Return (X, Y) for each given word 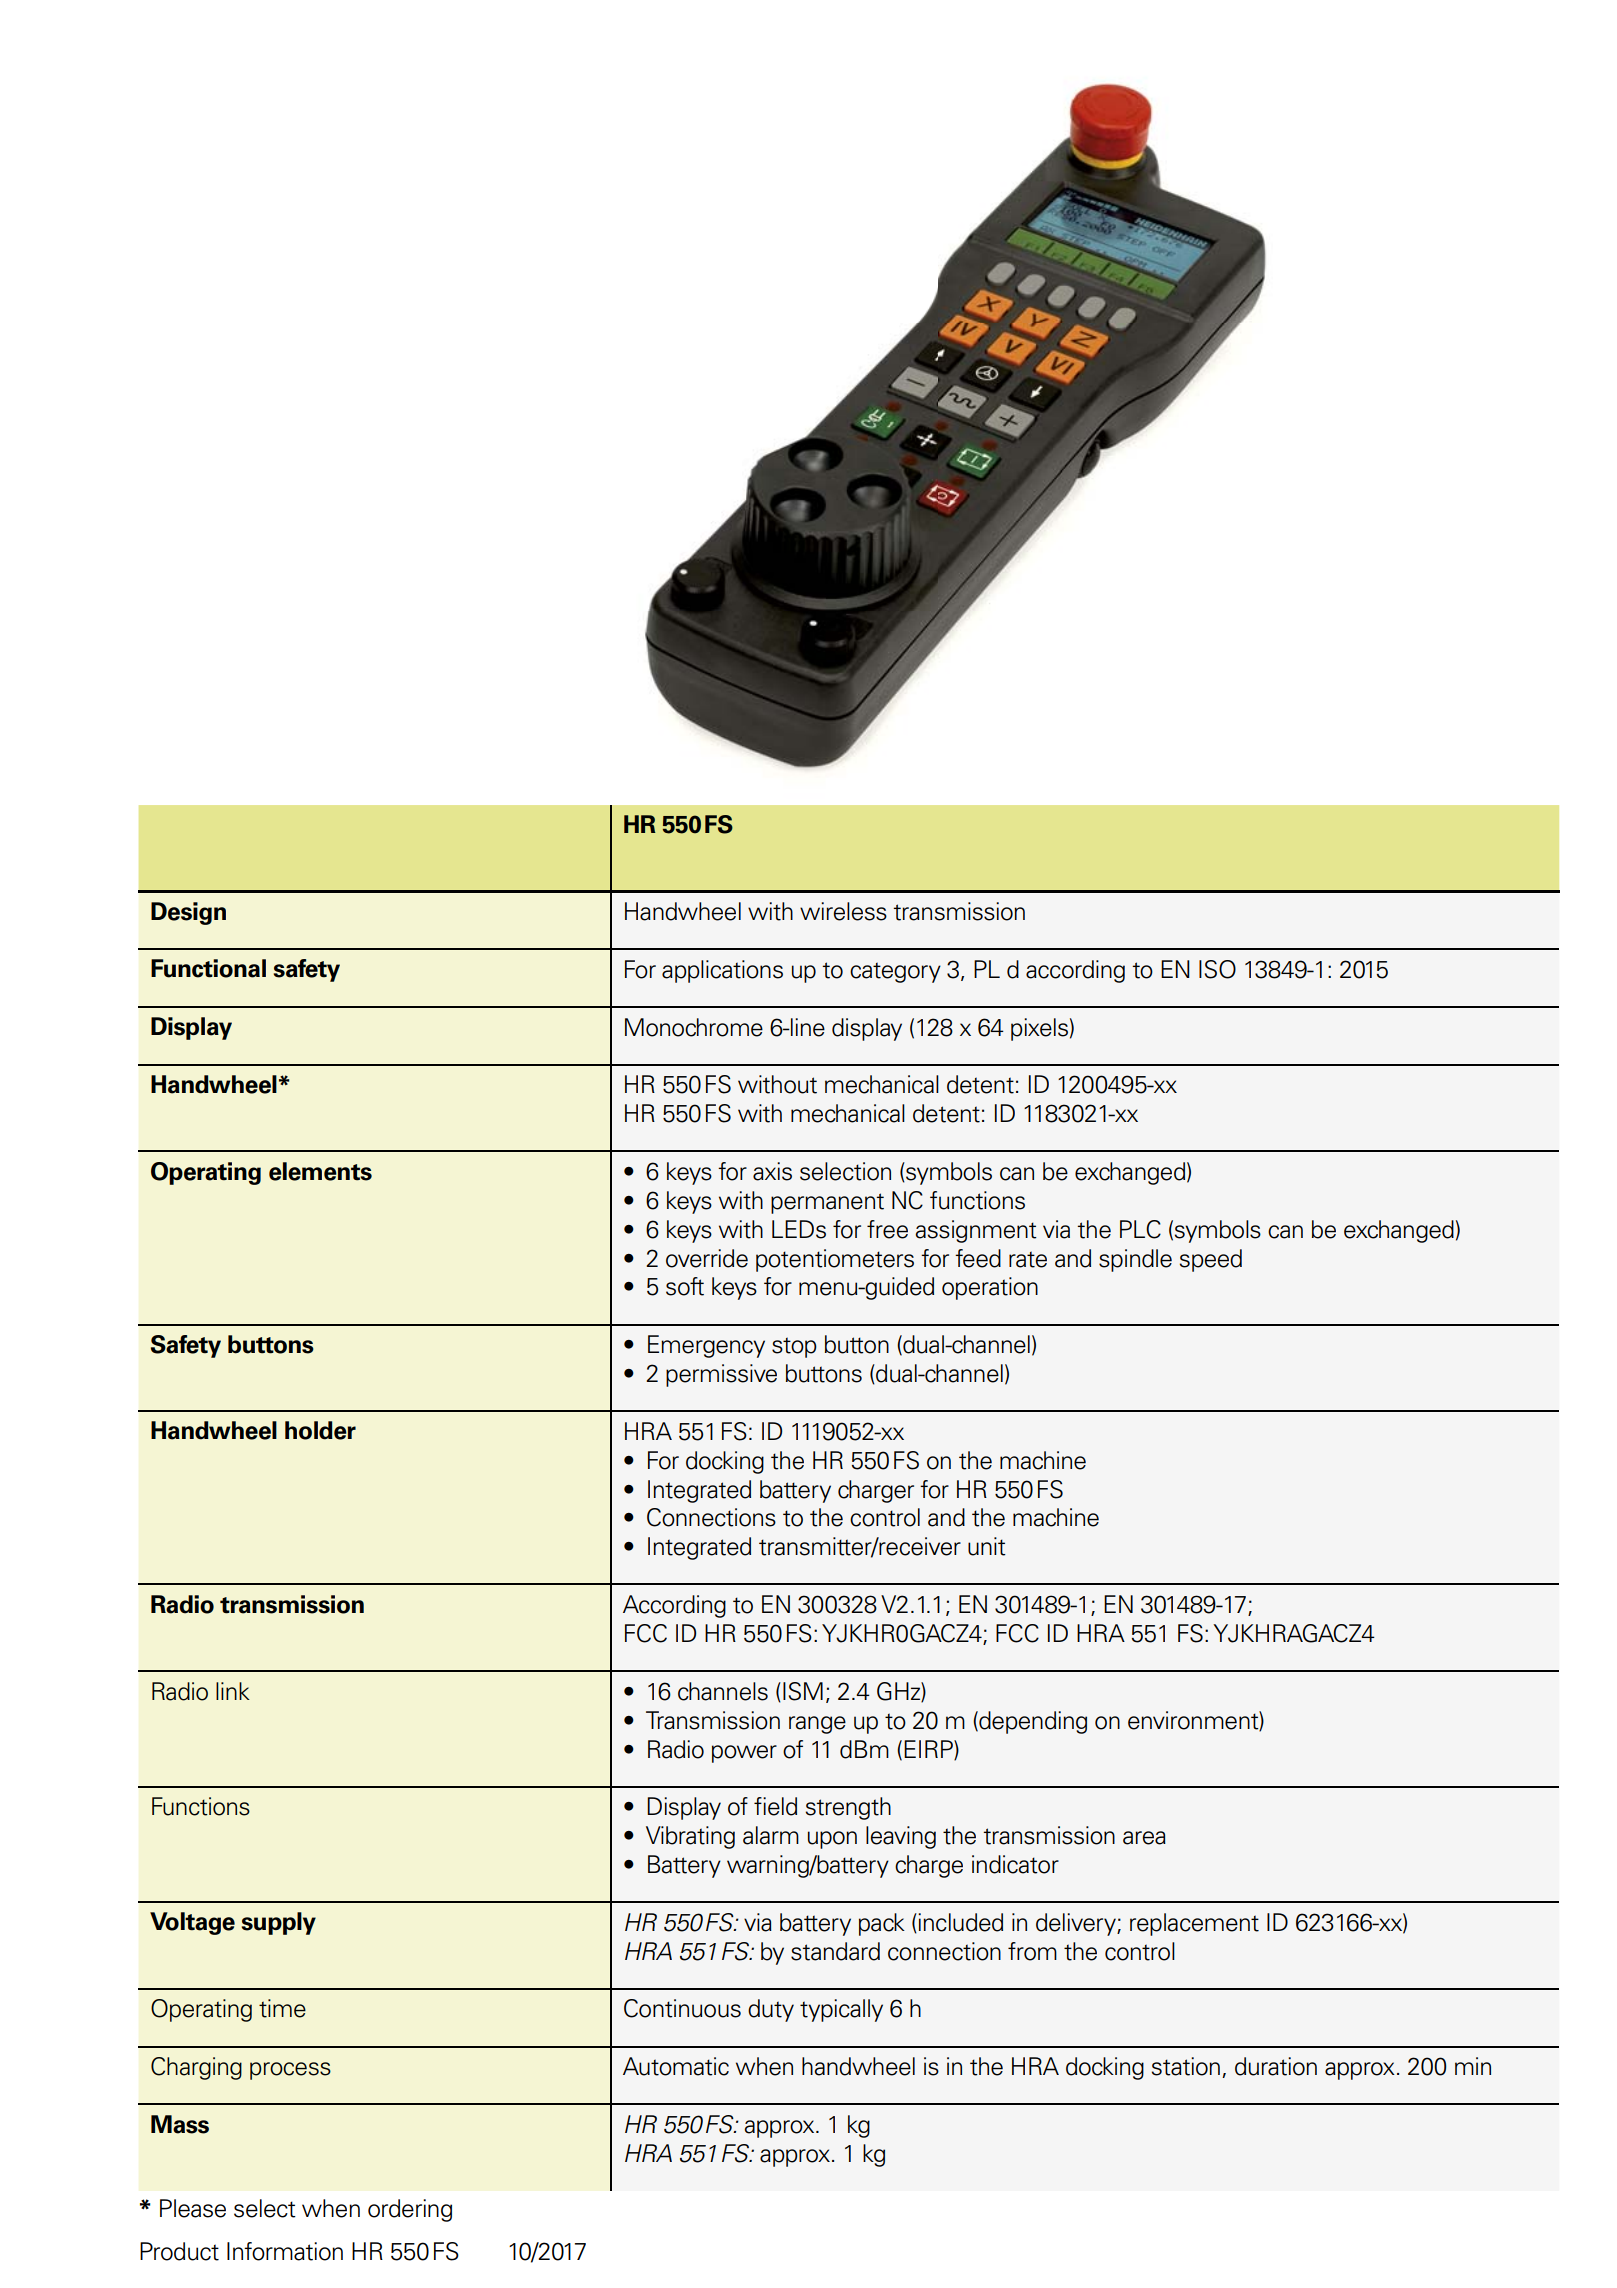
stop (794, 1347)
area (1144, 1838)
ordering (410, 2210)
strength (848, 1808)
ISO (1217, 969)
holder (320, 1430)
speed (1211, 1260)
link (233, 1691)
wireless (843, 911)
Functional (208, 968)
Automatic (676, 2066)
